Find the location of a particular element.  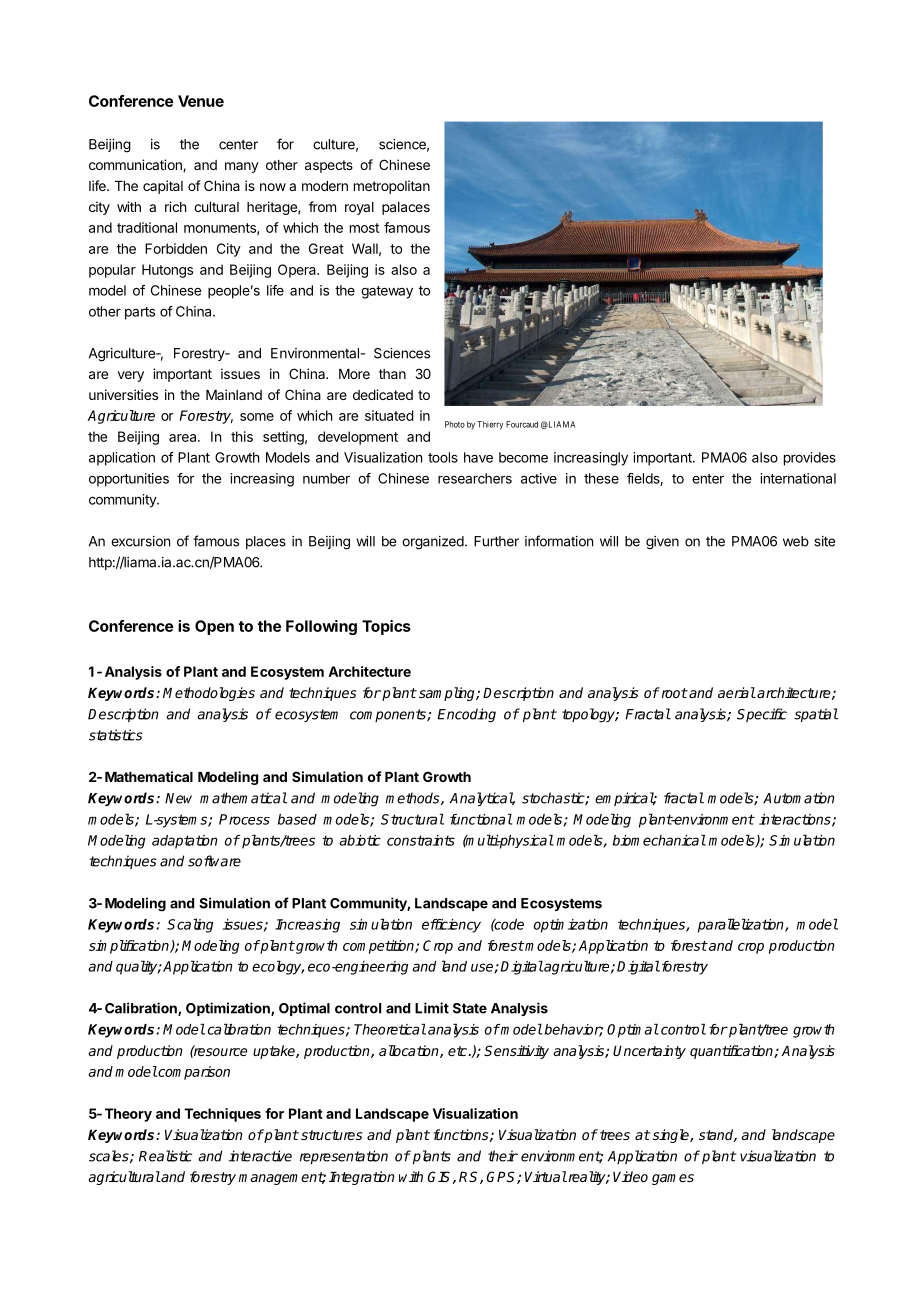

their is located at coordinates (503, 1156).
